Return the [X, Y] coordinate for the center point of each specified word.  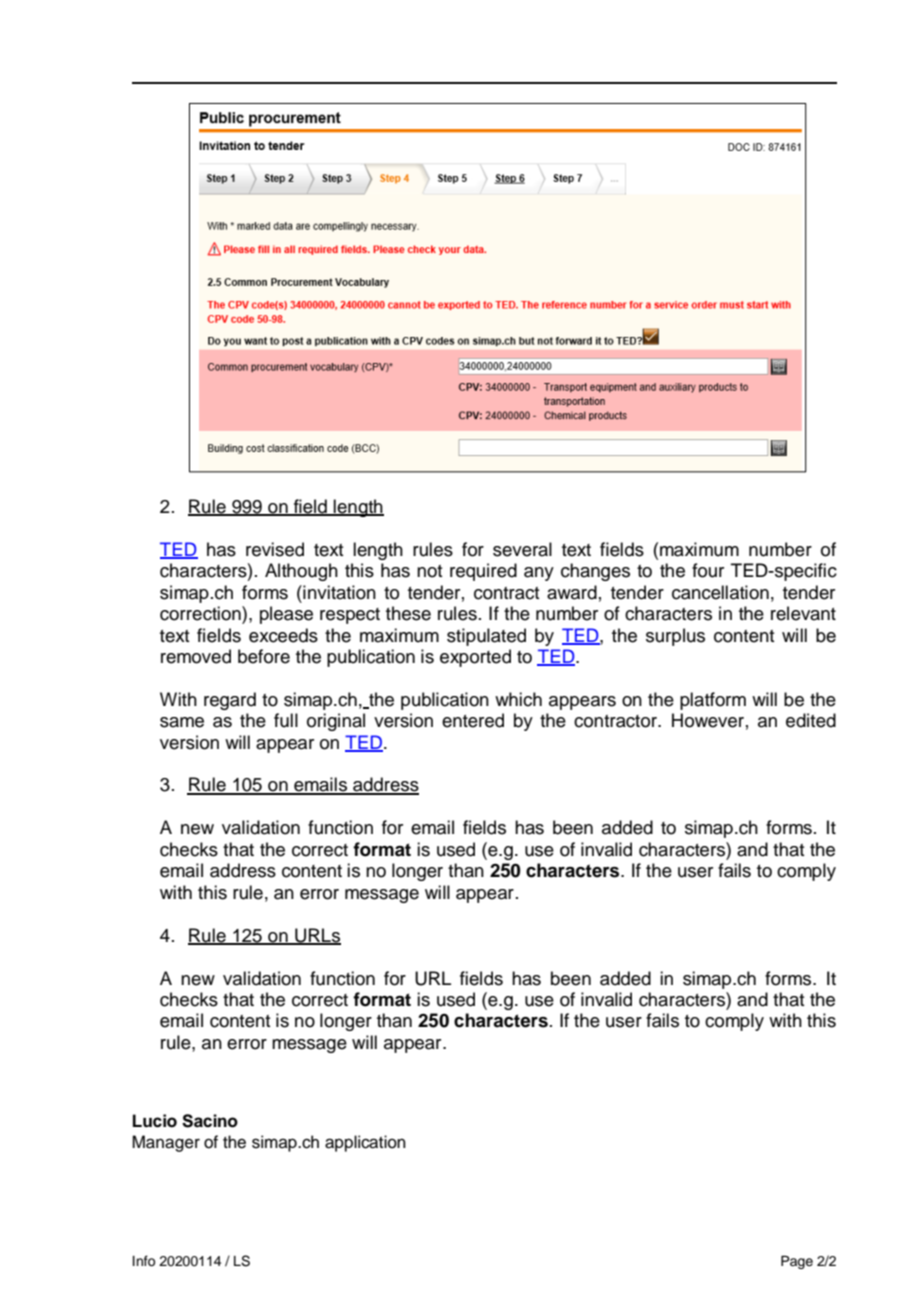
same [182, 722]
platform [713, 701]
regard [230, 701]
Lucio [155, 1121]
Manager [166, 1143]
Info [144, 1261]
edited [811, 720]
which [518, 699]
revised [275, 549]
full [286, 720]
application [365, 1143]
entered [473, 720]
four [708, 570]
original [336, 722]
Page [797, 1262]
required [483, 572]
